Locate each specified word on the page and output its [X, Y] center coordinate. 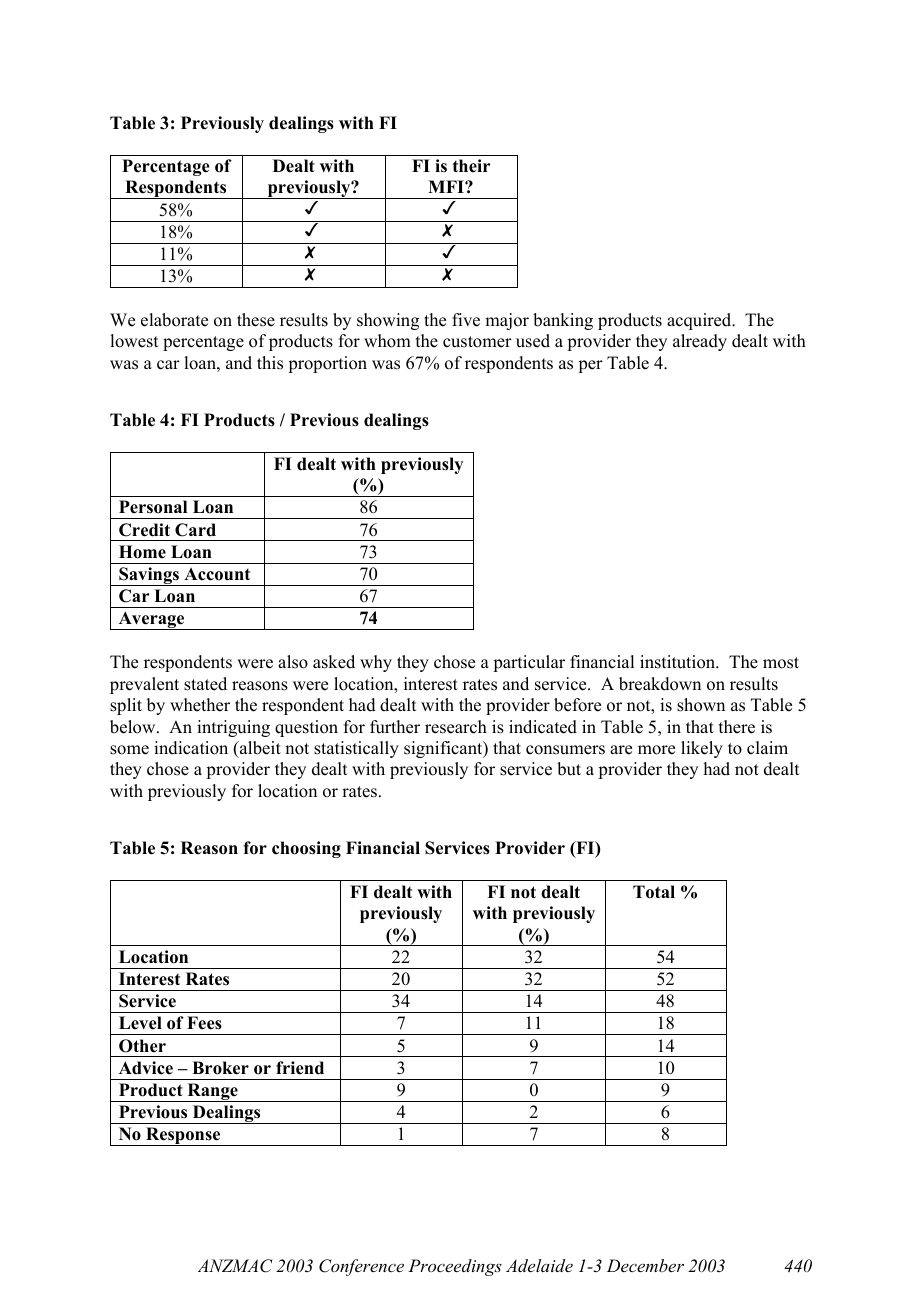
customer [477, 342]
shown [701, 705]
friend [300, 1068]
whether [200, 705]
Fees [204, 1023]
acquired [700, 321]
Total [654, 892]
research [456, 727]
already [700, 342]
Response [183, 1136]
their [472, 166]
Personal [153, 507]
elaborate [174, 320]
